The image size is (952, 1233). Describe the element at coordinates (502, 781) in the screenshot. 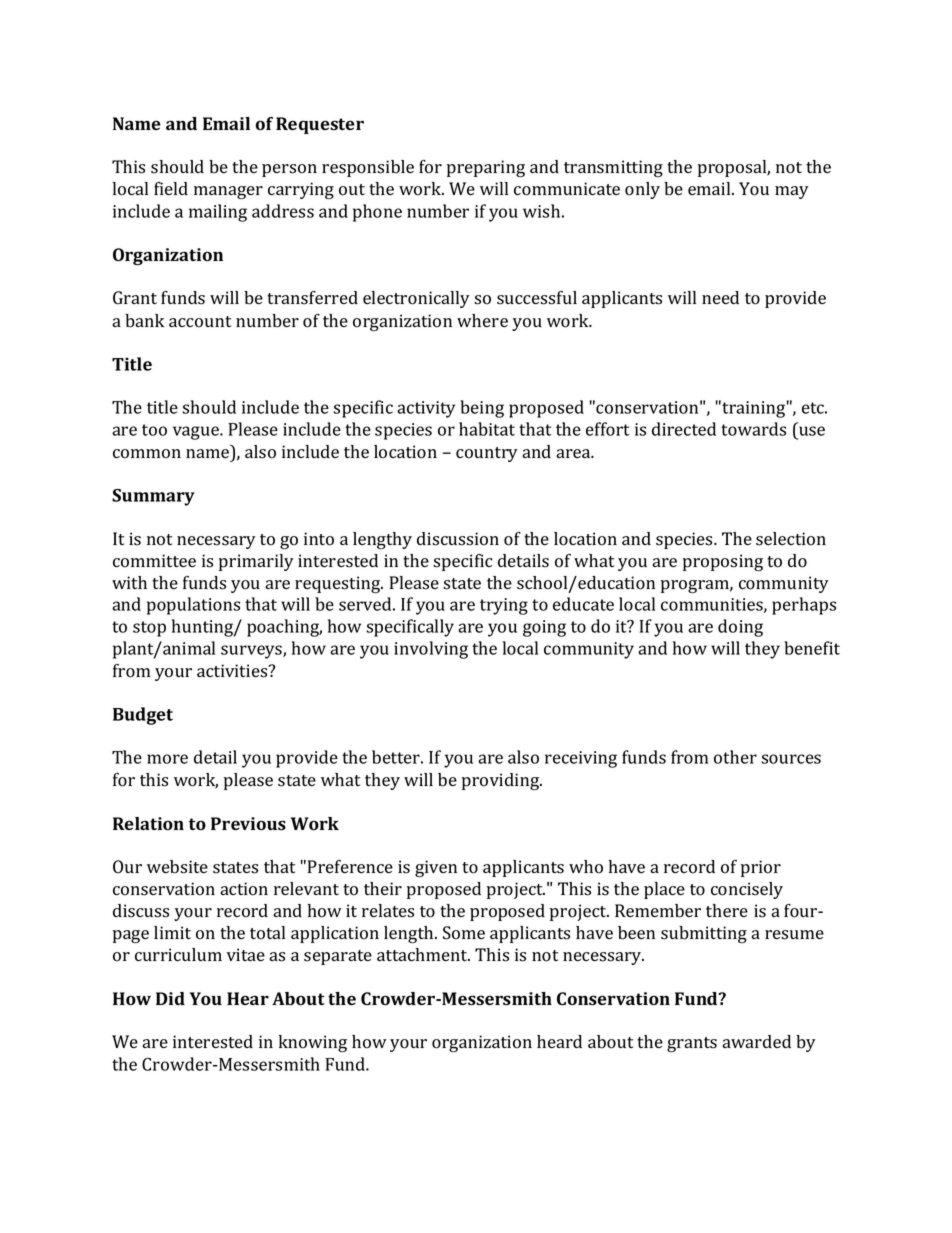

I see `providing` at that location.
